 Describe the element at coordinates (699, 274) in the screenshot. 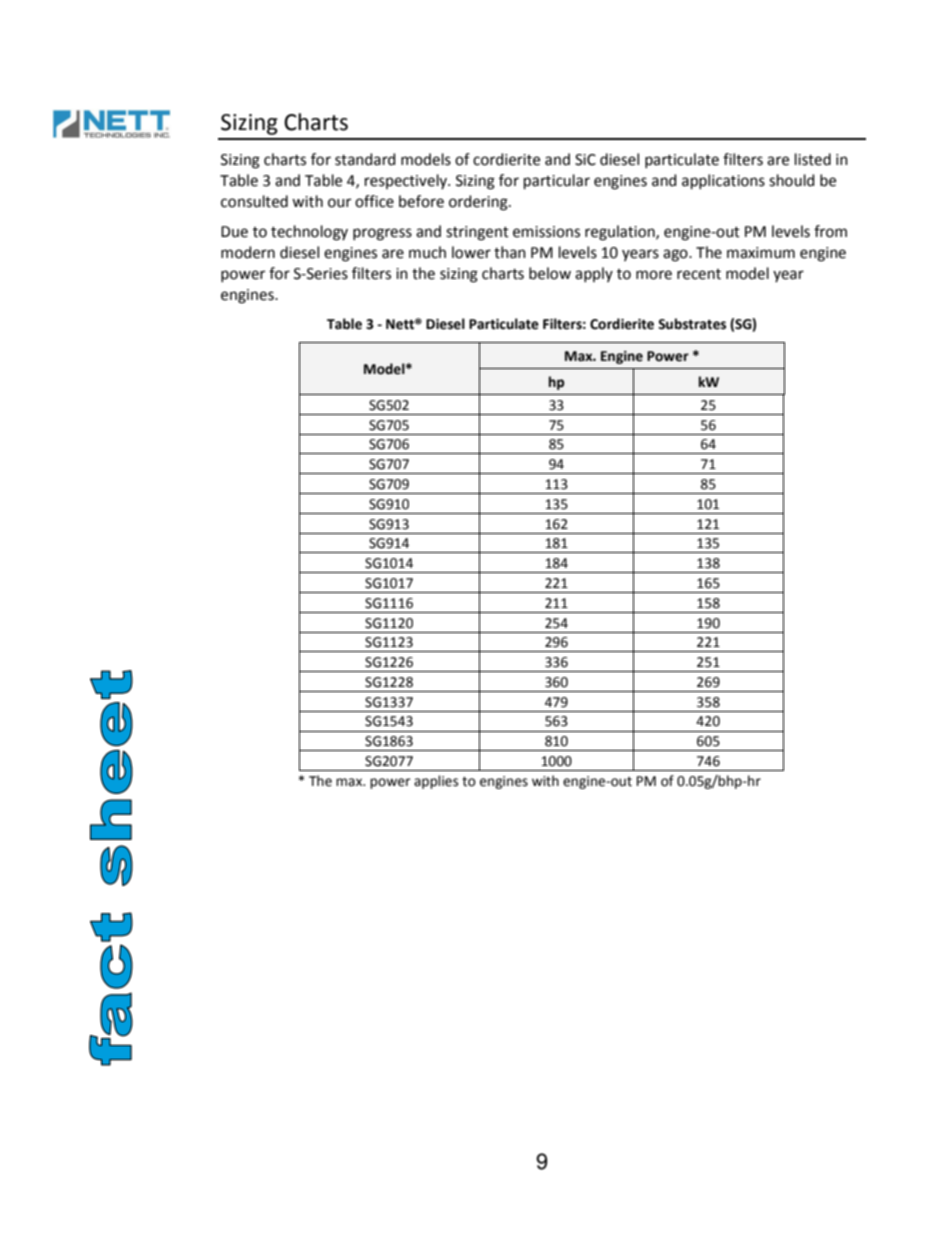

I see `recent` at that location.
